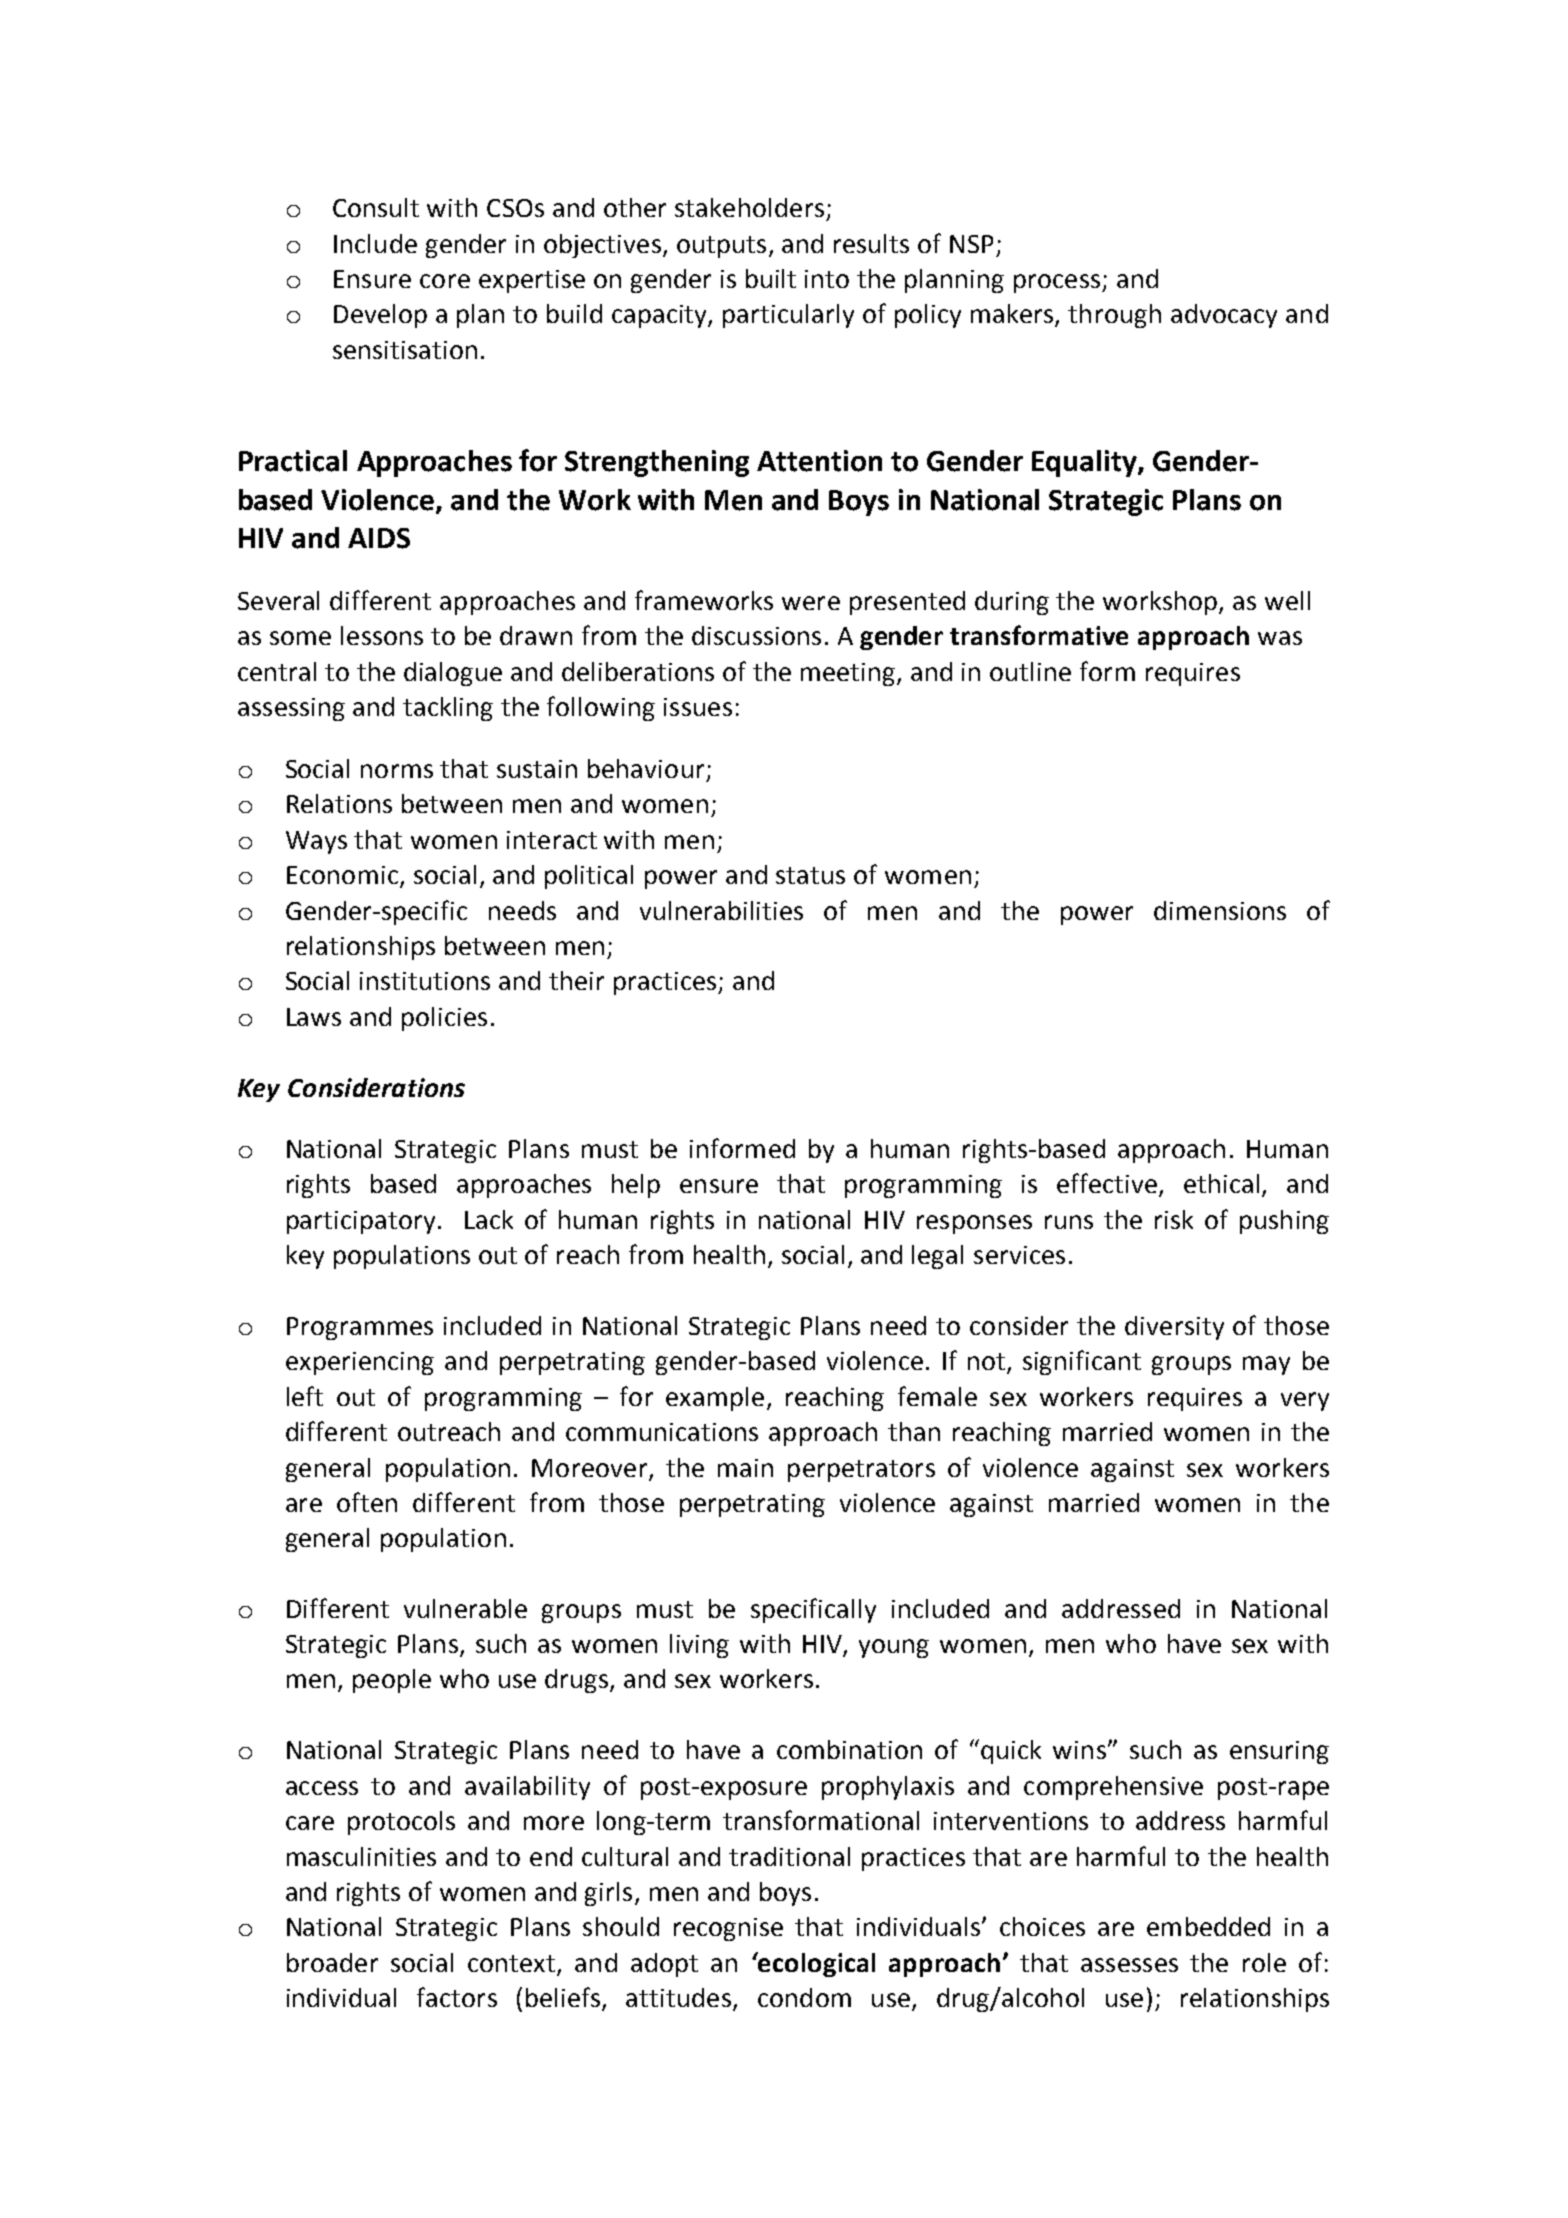 The image size is (1568, 2218). I want to click on vulnerabilities, so click(721, 910).
